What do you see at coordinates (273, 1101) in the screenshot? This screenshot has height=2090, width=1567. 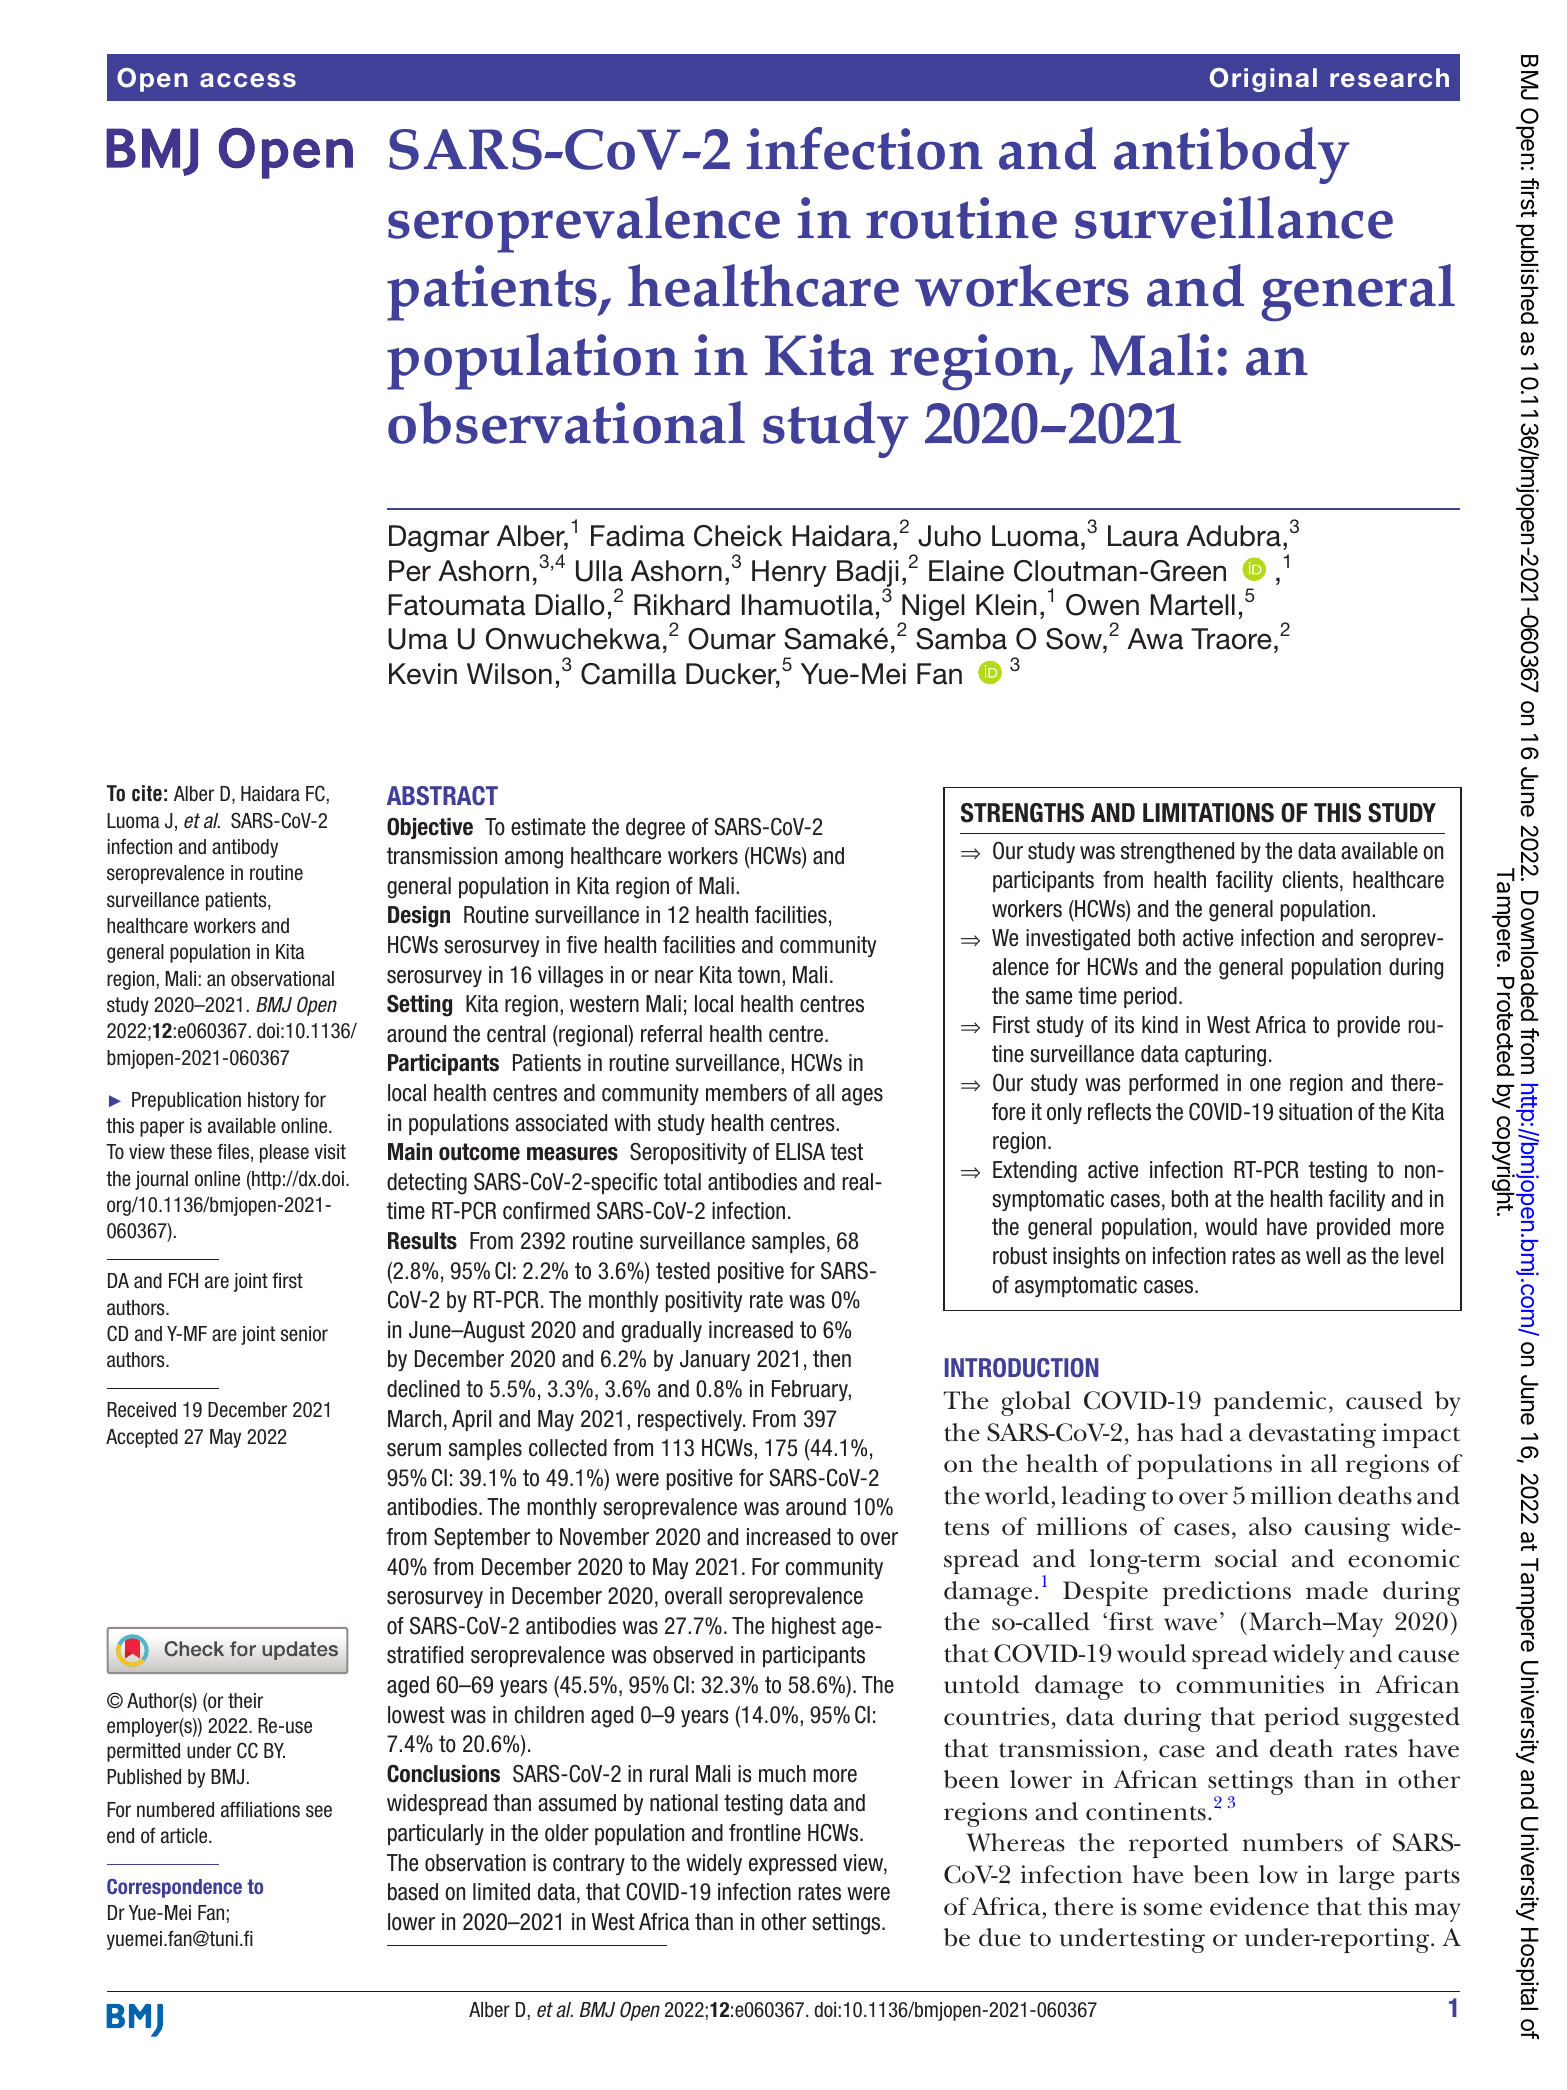 I see `history` at bounding box center [273, 1101].
